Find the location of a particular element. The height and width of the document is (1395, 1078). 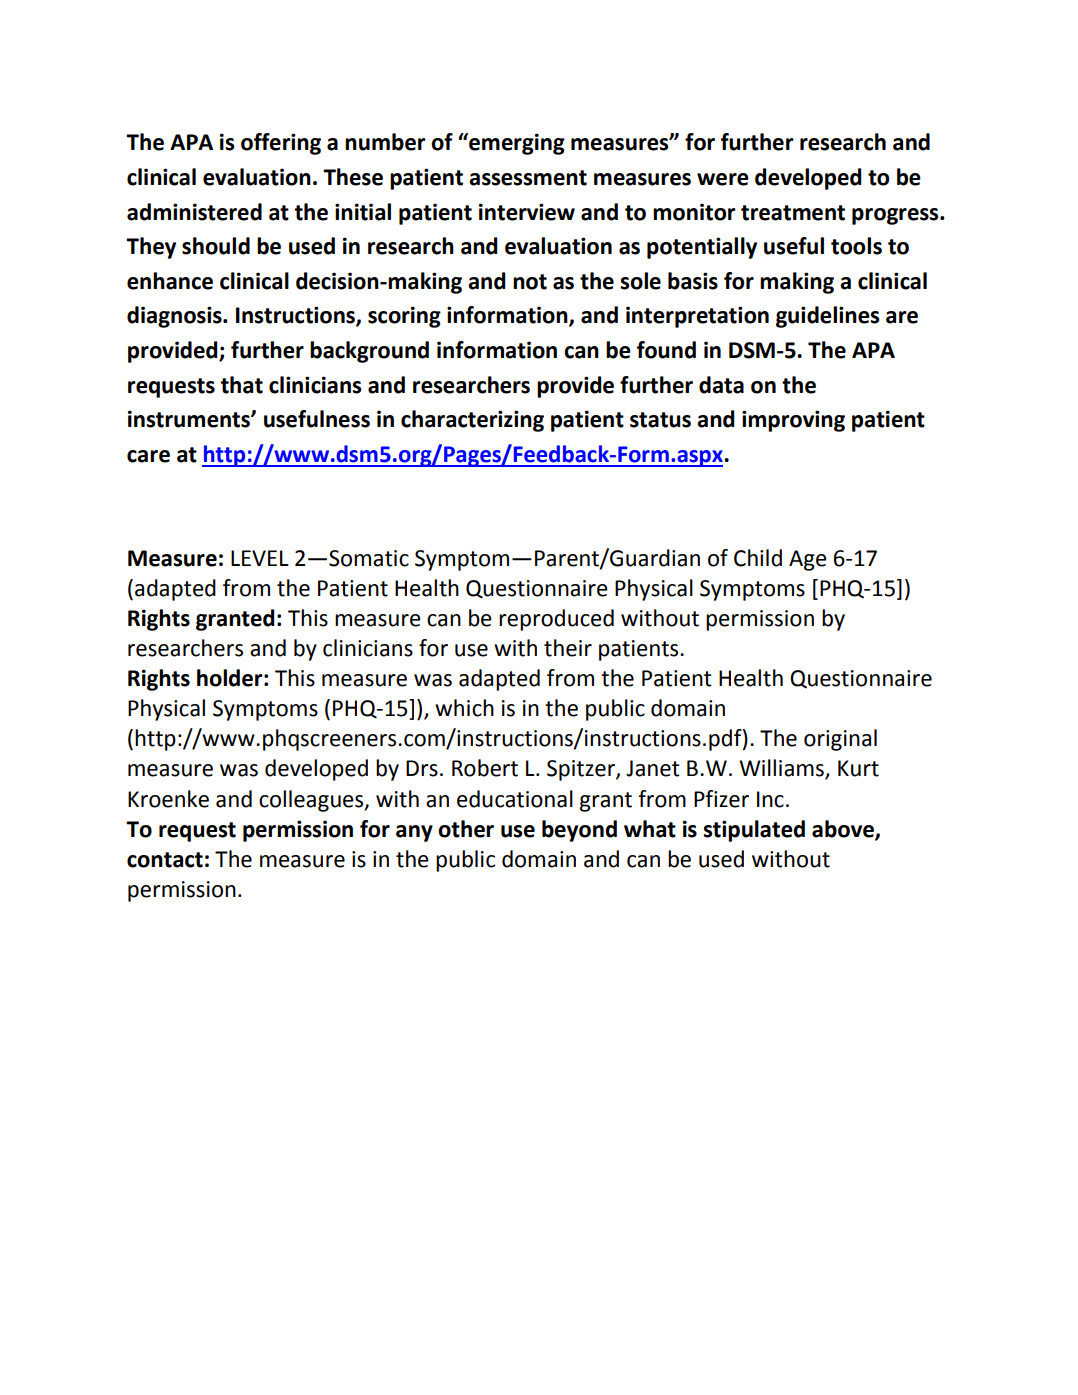

were is located at coordinates (723, 179).
